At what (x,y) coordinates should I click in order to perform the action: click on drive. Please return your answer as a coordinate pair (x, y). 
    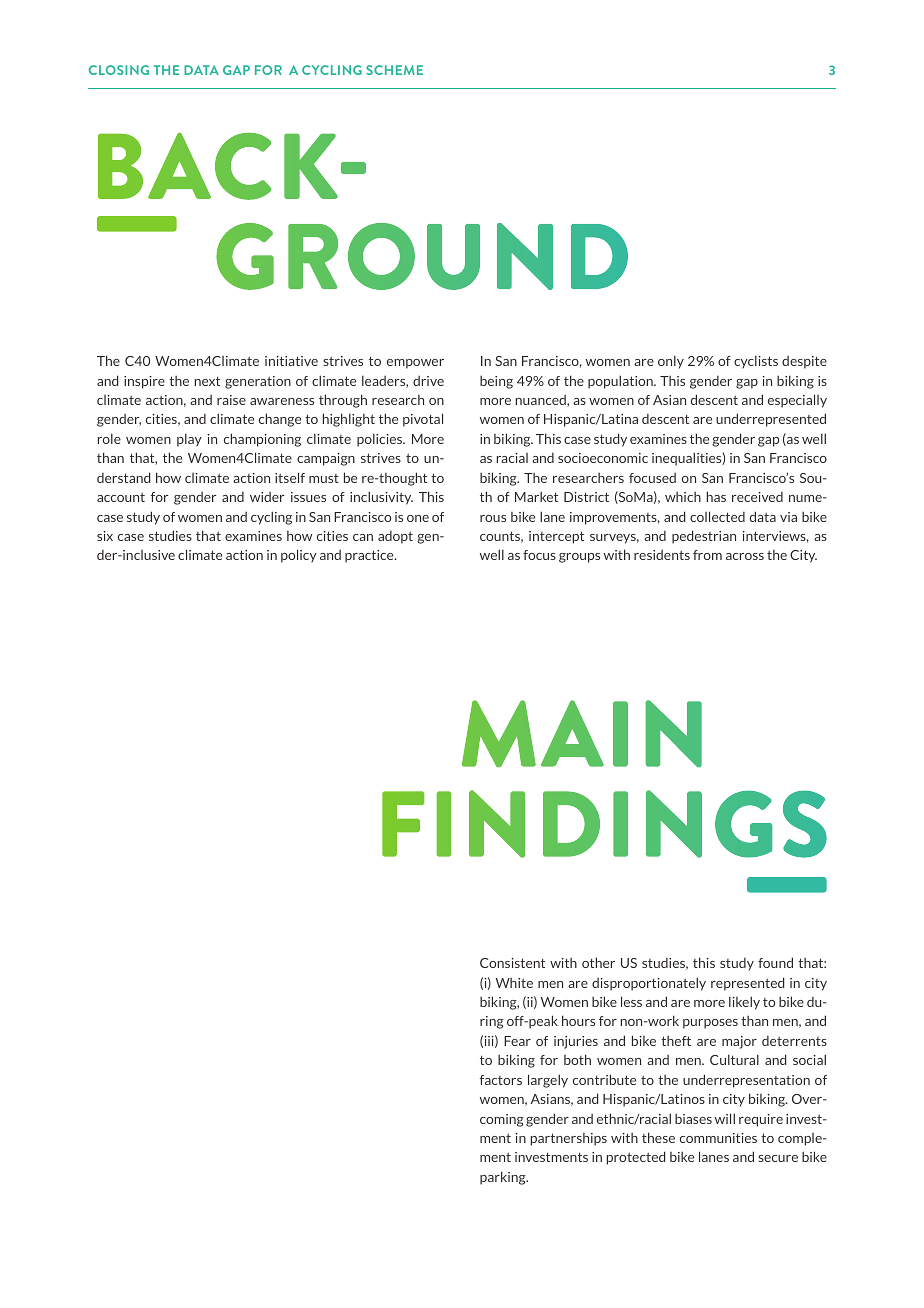
    Looking at the image, I should click on (428, 381).
